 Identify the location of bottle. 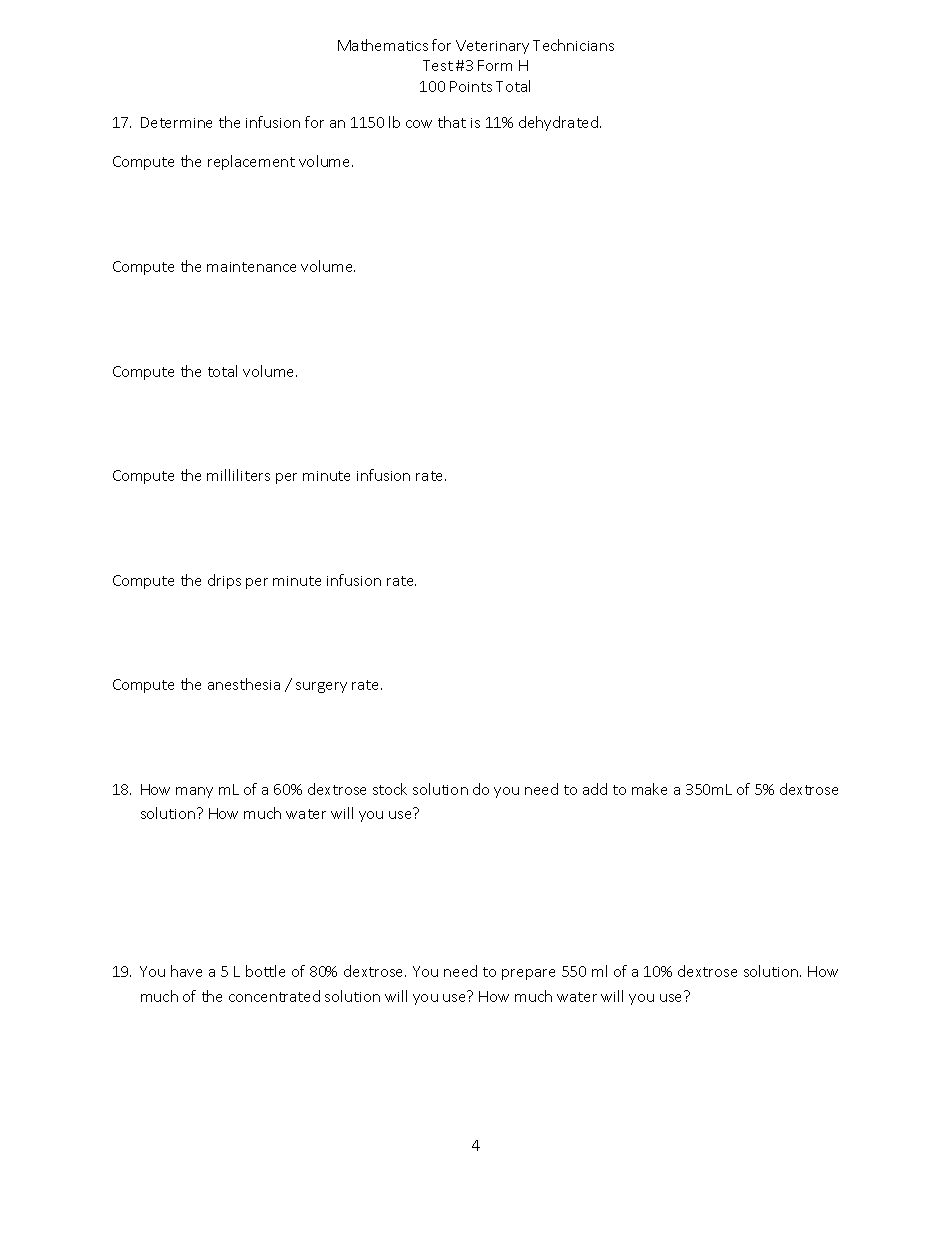
(265, 971).
